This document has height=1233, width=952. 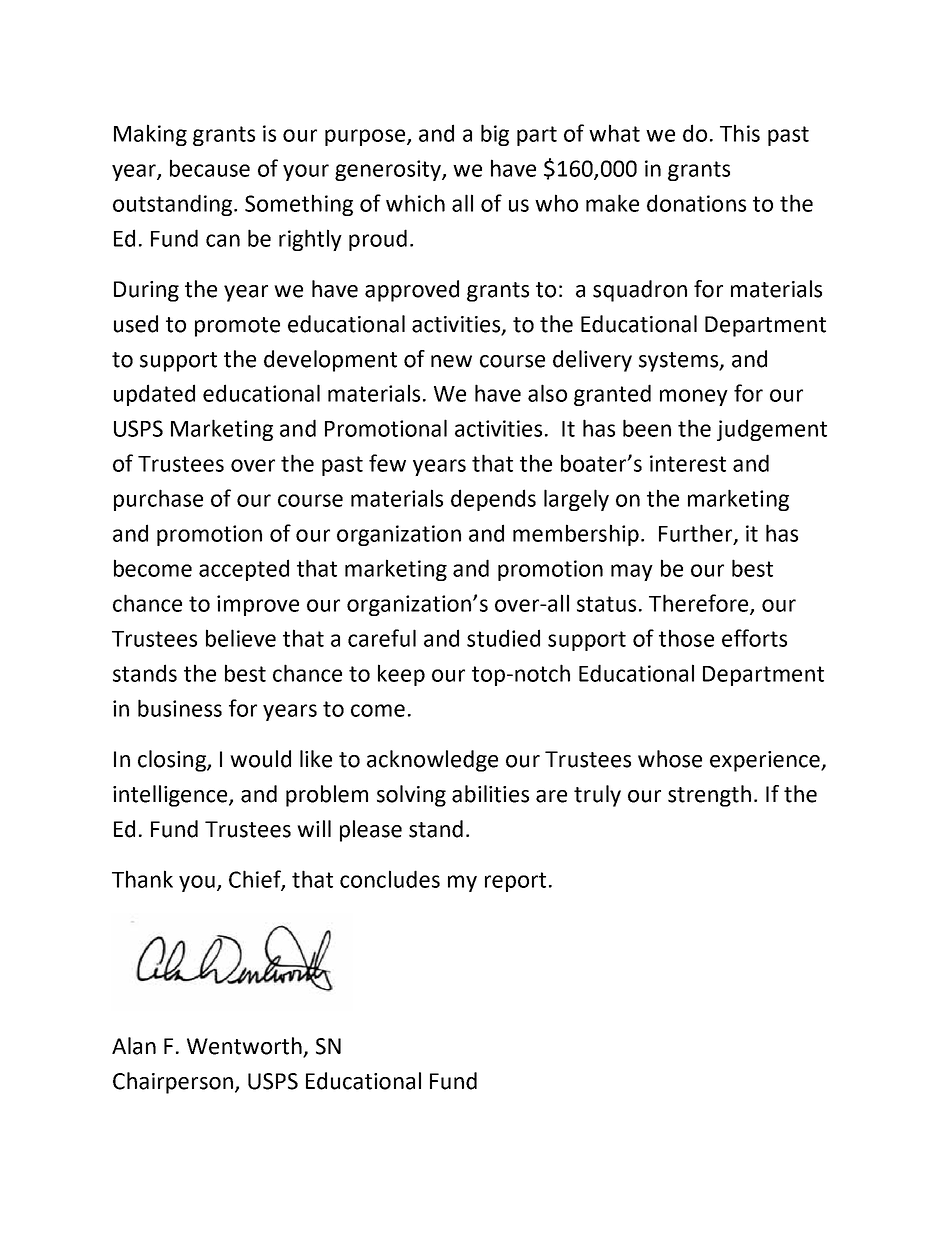 I want to click on because, so click(x=210, y=168).
